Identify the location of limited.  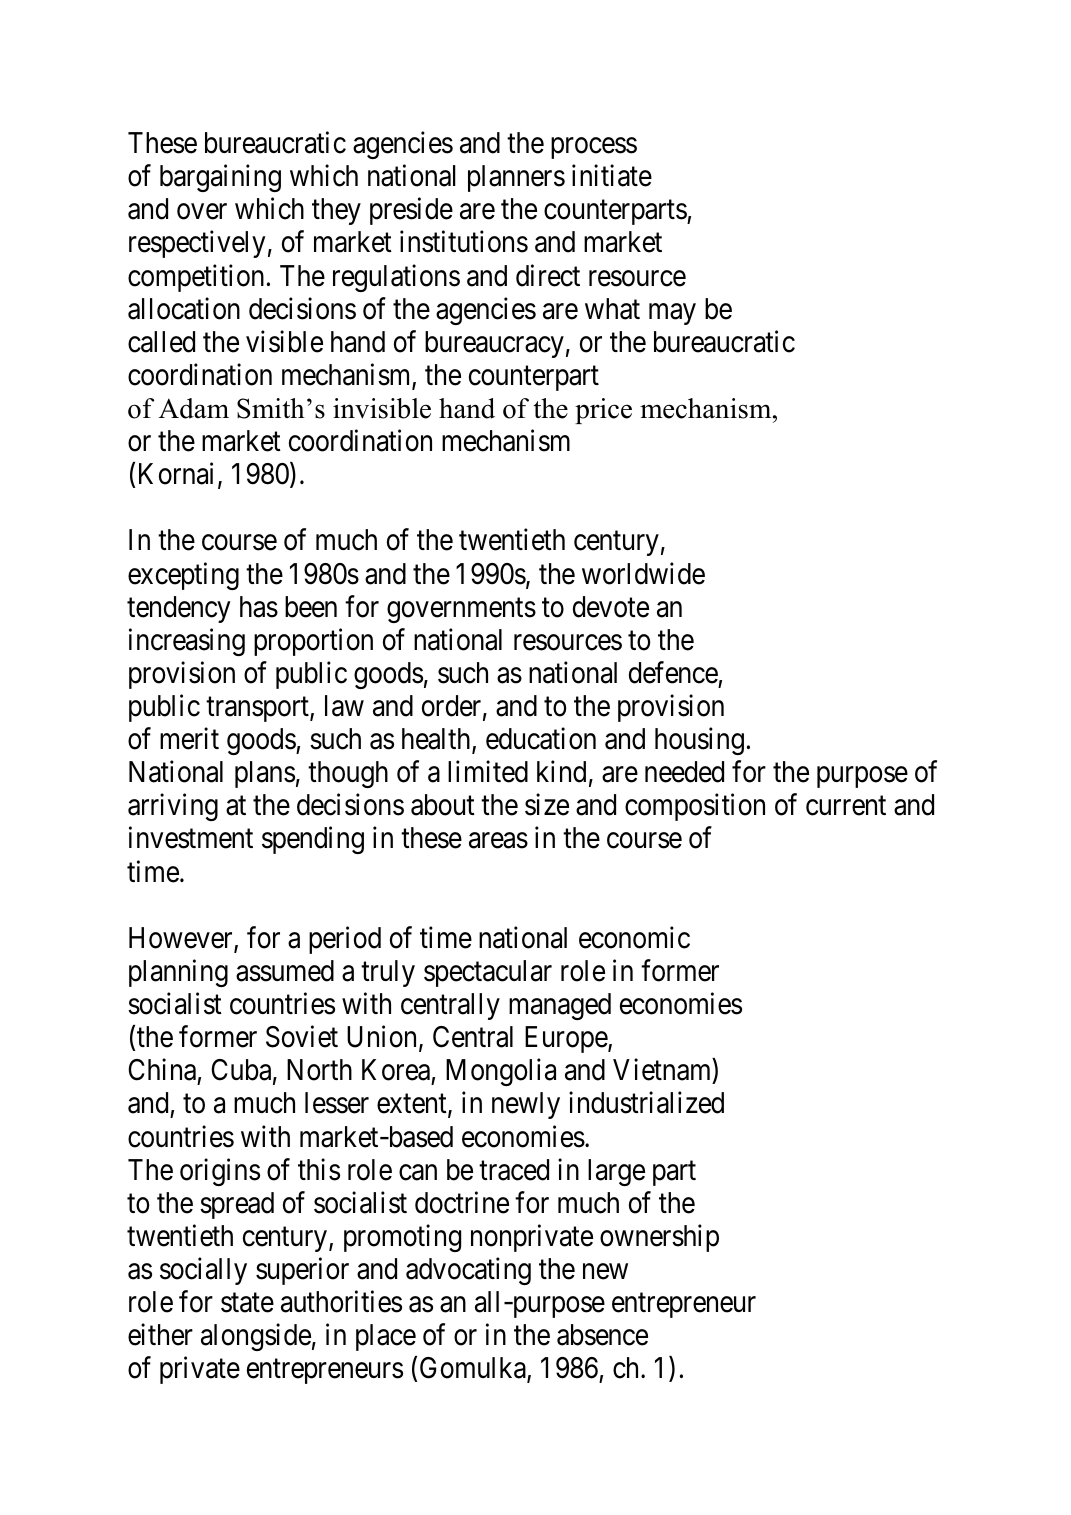
(488, 772).
